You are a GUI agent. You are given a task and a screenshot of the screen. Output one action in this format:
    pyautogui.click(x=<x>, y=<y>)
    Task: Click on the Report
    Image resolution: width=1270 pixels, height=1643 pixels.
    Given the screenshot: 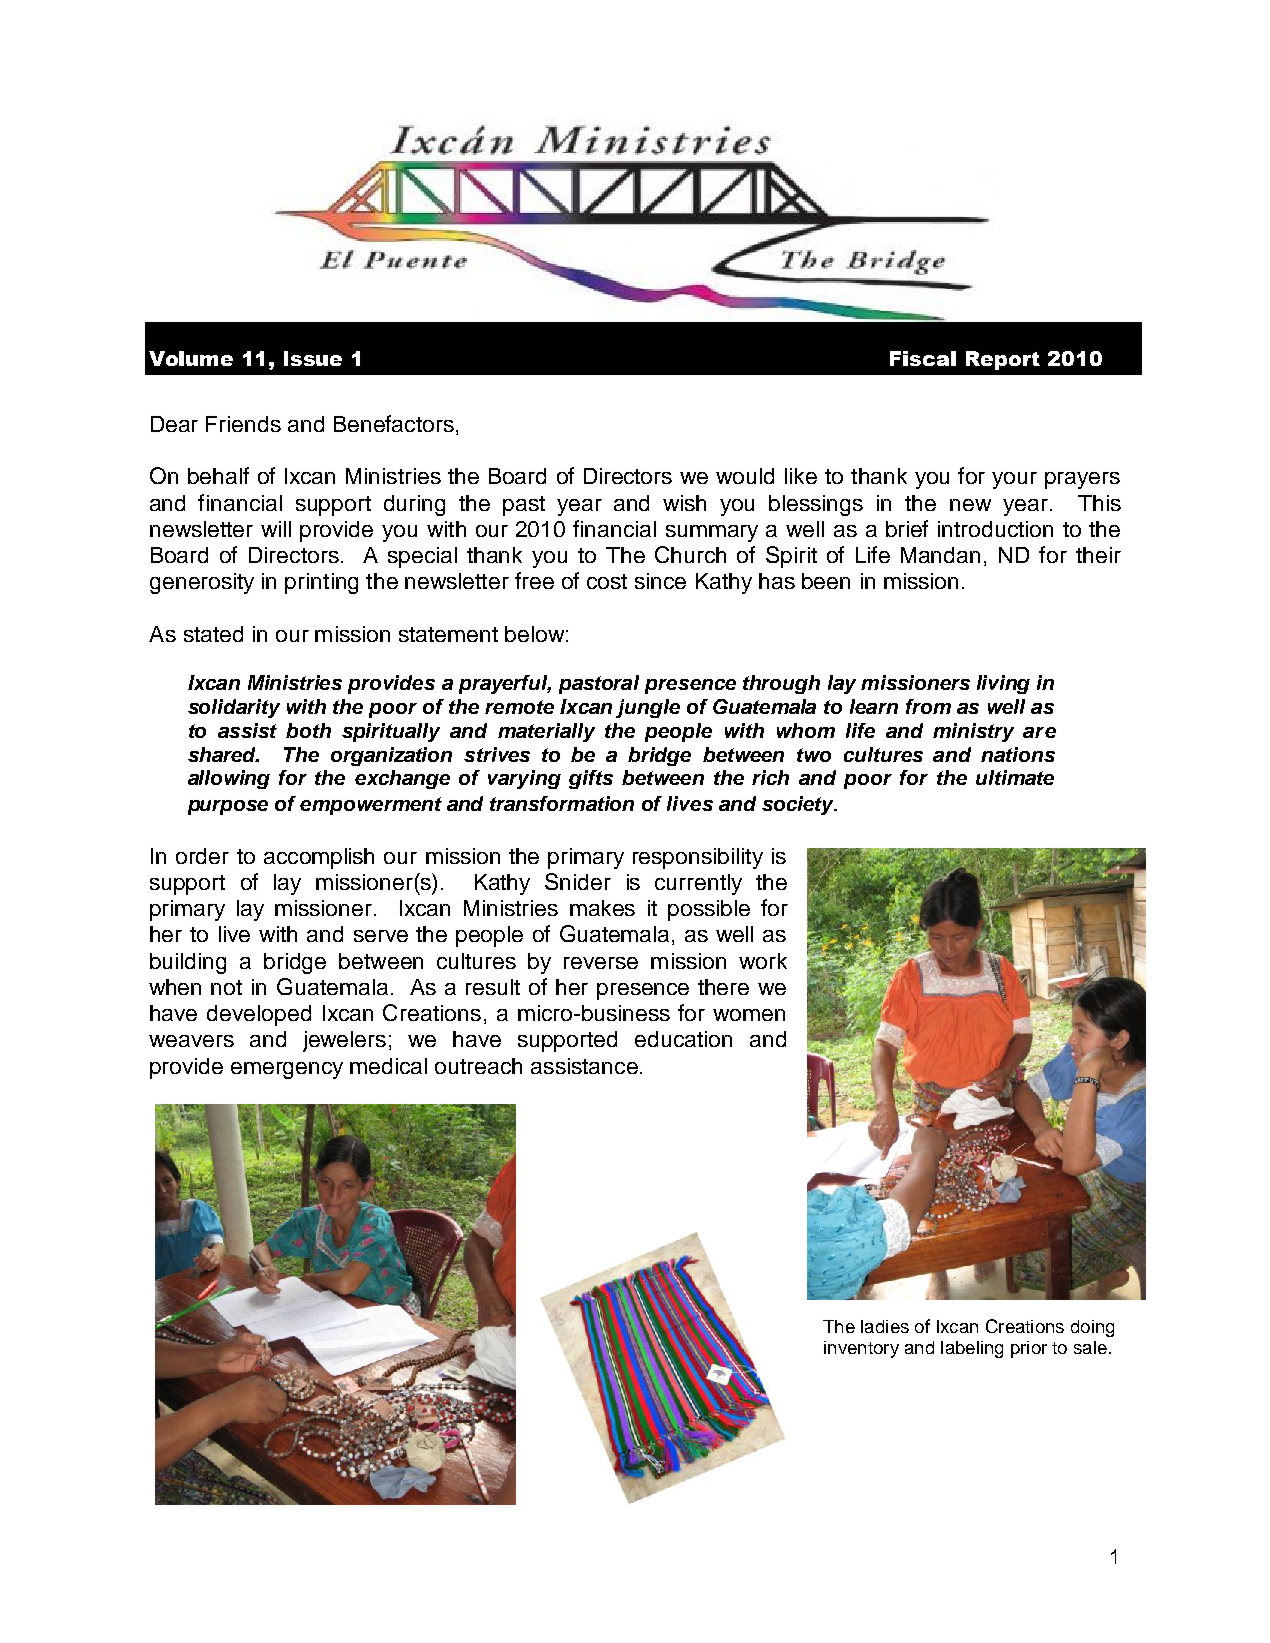 What is the action you would take?
    pyautogui.click(x=1003, y=360)
